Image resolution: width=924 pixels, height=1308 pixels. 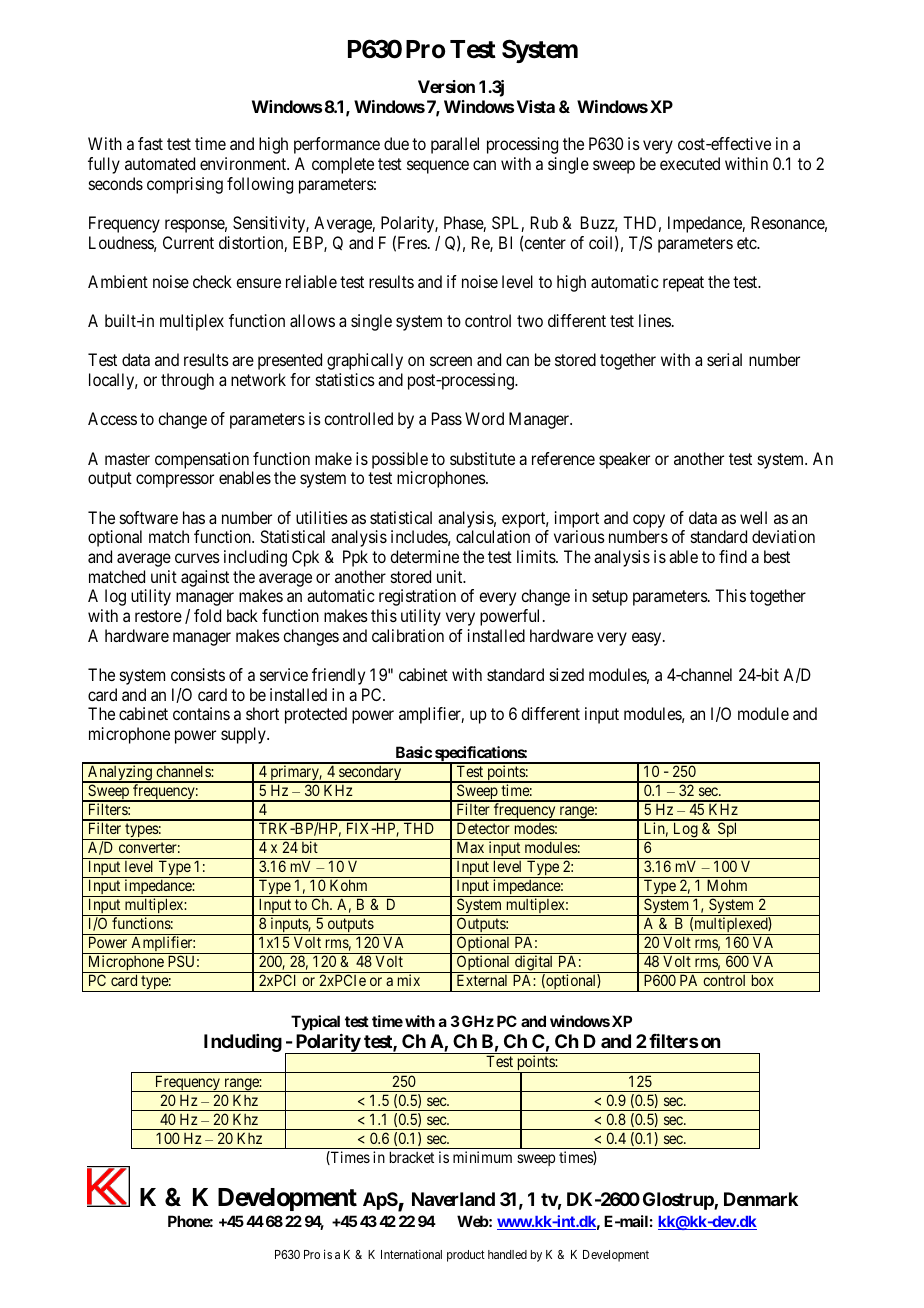 I want to click on consists, so click(x=198, y=674).
